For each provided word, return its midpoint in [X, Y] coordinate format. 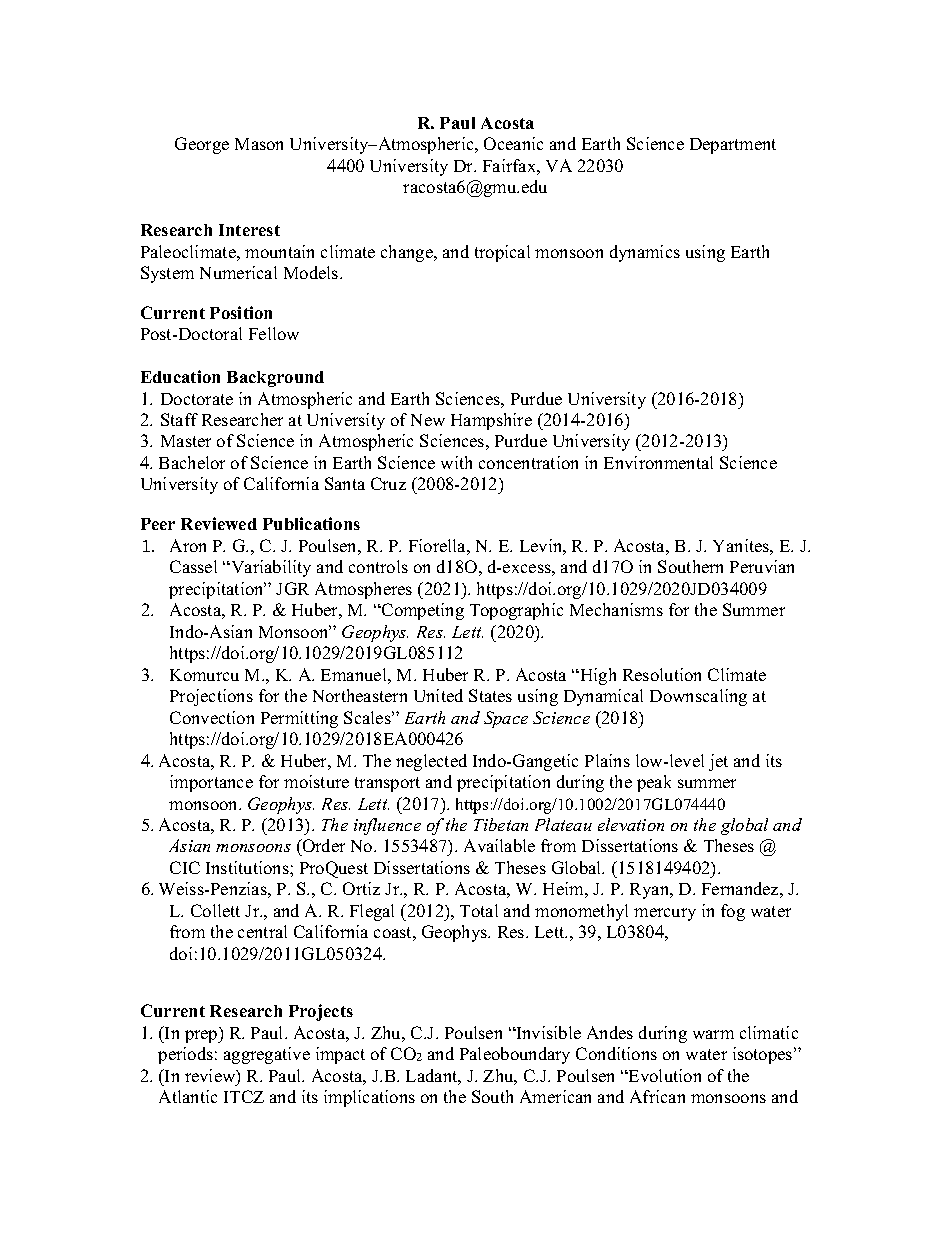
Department [733, 146]
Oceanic [513, 143]
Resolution [662, 674]
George [202, 145]
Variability [270, 568]
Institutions [248, 867]
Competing [422, 611]
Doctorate [197, 399]
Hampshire [491, 421]
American [555, 1096]
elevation [631, 824]
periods [185, 1055]
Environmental [658, 462]
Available [499, 845]
